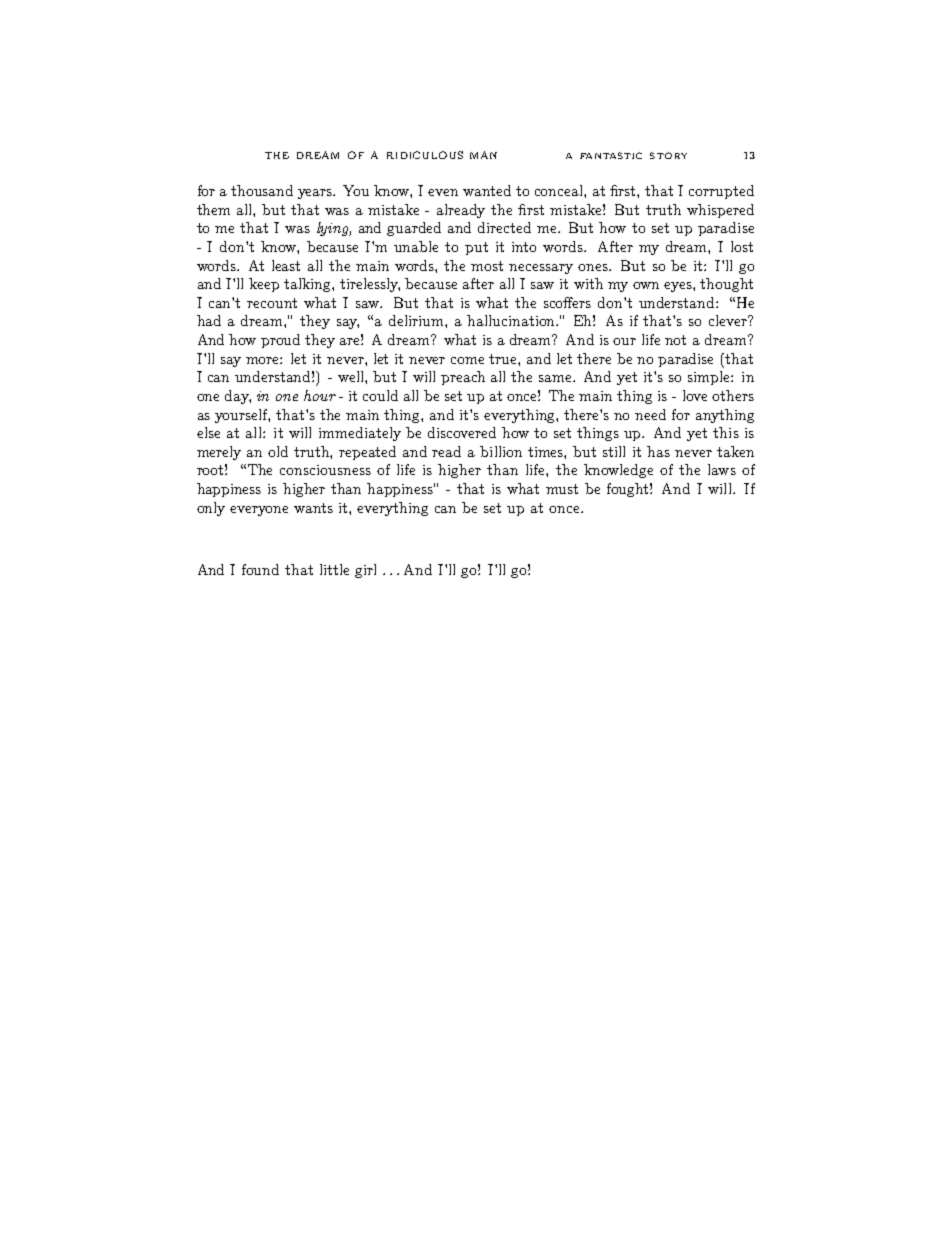  I want to click on girl, so click(365, 571).
